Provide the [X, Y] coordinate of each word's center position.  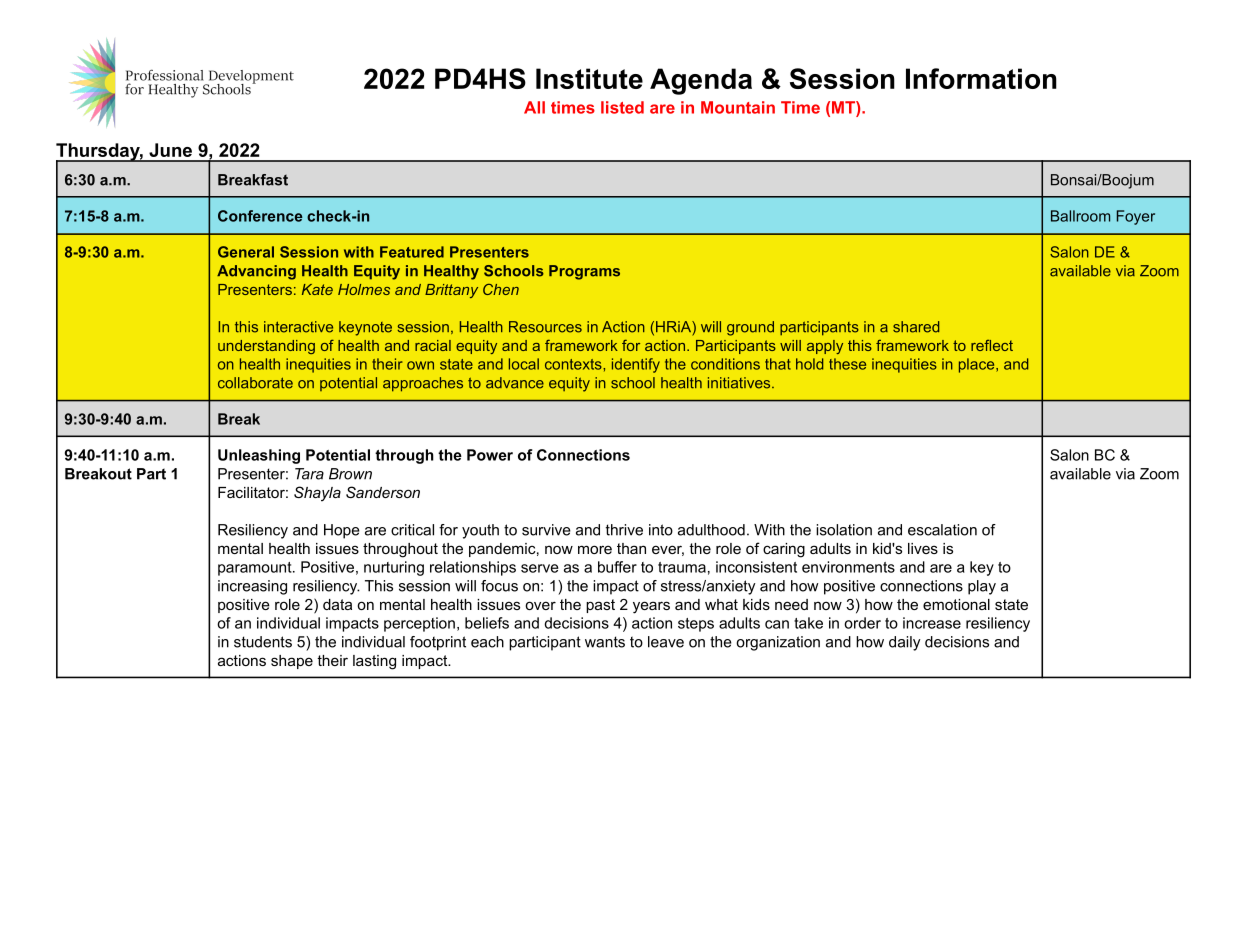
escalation [942, 530]
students [263, 642]
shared [916, 327]
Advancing [256, 272]
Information [981, 78]
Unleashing [259, 456]
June [170, 150]
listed [622, 107]
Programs [584, 272]
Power [490, 455]
